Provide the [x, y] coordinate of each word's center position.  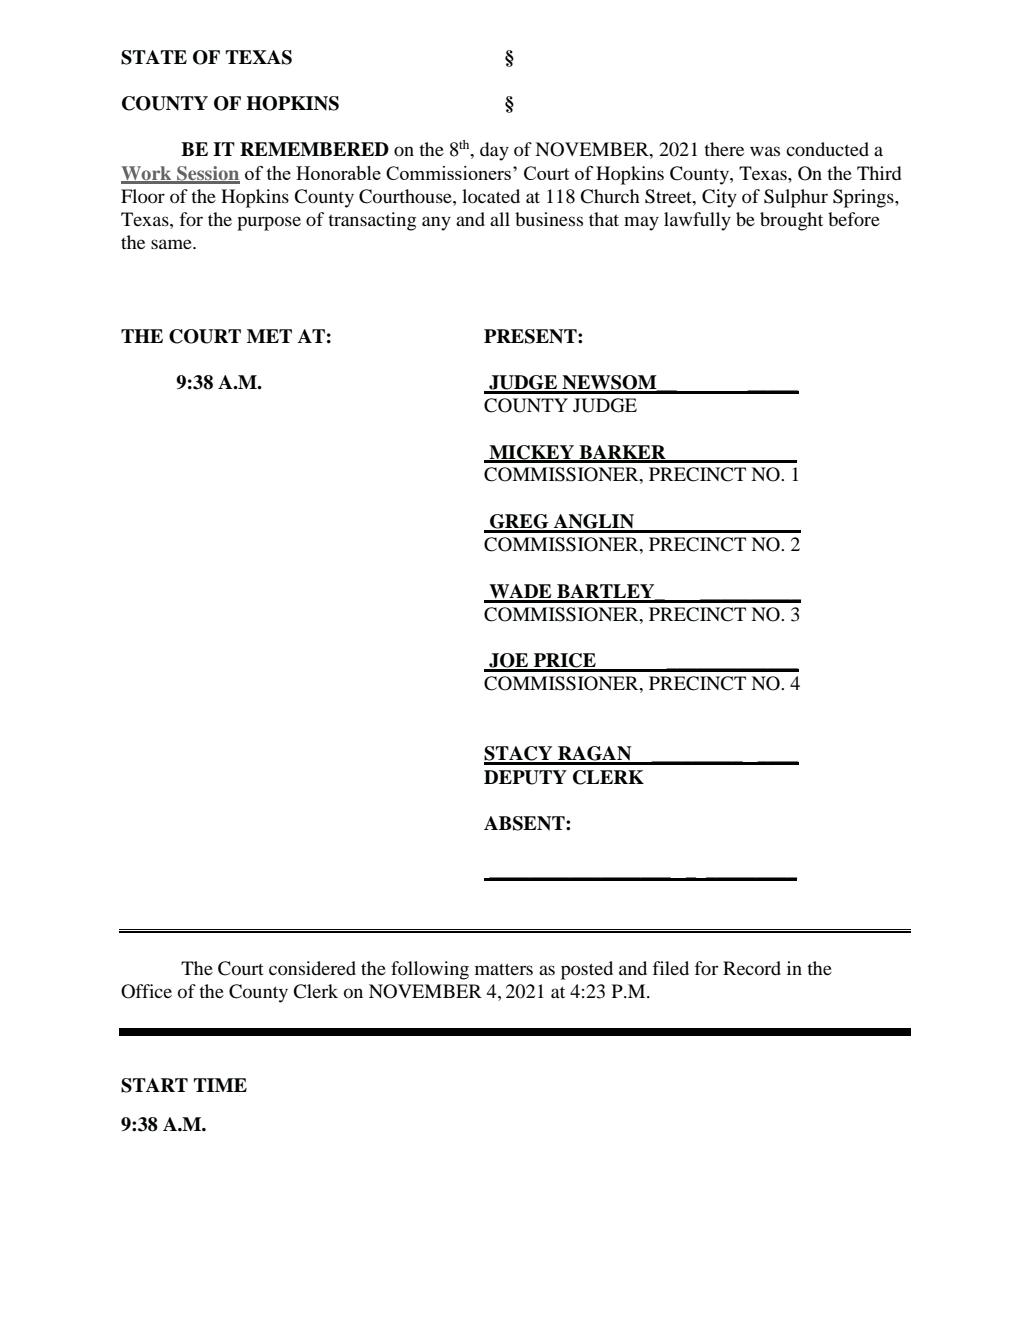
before [854, 219]
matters [504, 969]
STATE [154, 57]
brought [791, 221]
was [765, 151]
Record [752, 968]
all [500, 219]
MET [269, 336]
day [494, 151]
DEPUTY [525, 777]
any [436, 223]
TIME [220, 1085]
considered [312, 968]
